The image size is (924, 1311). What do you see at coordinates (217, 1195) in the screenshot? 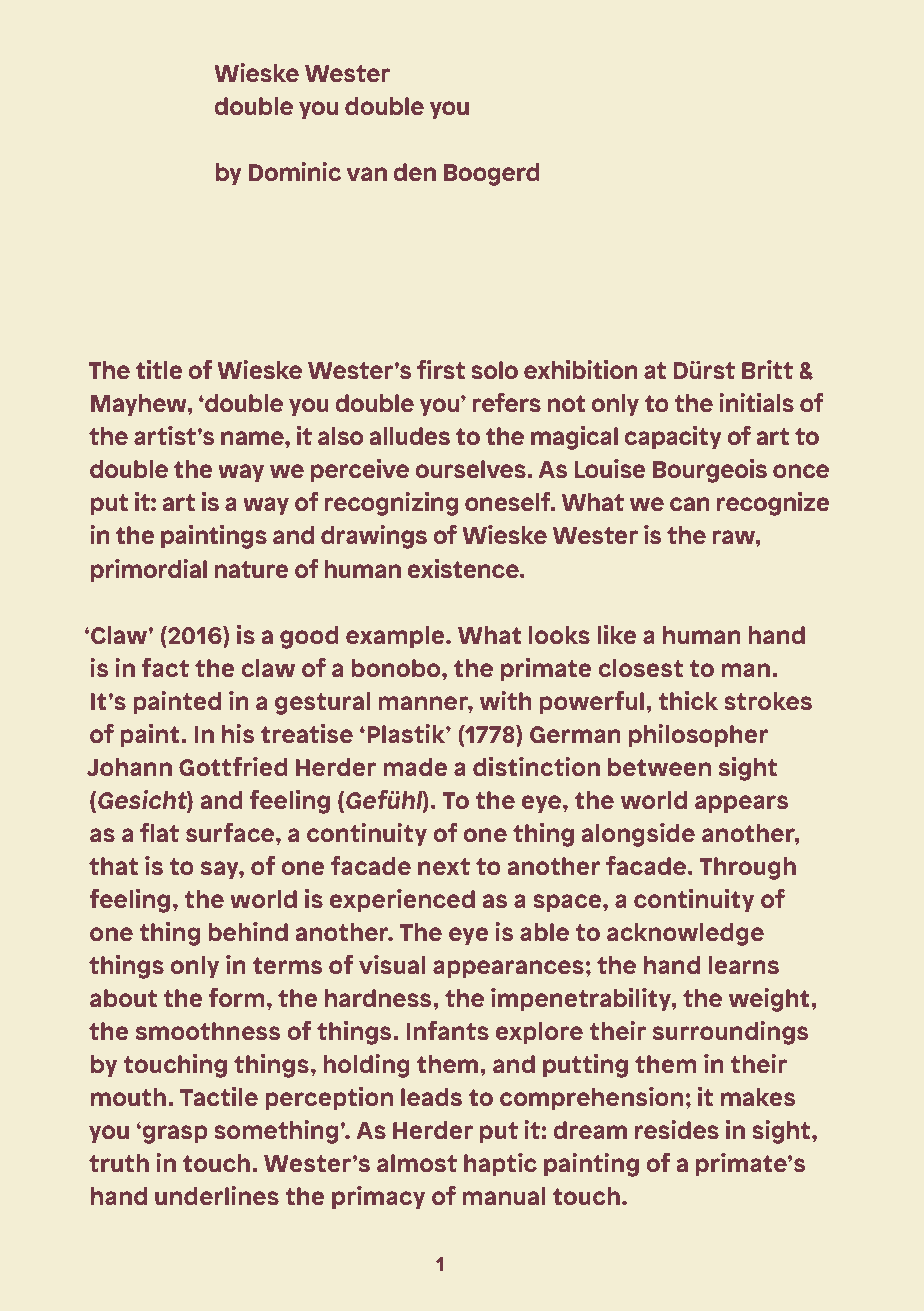
I see `underlines` at bounding box center [217, 1195].
